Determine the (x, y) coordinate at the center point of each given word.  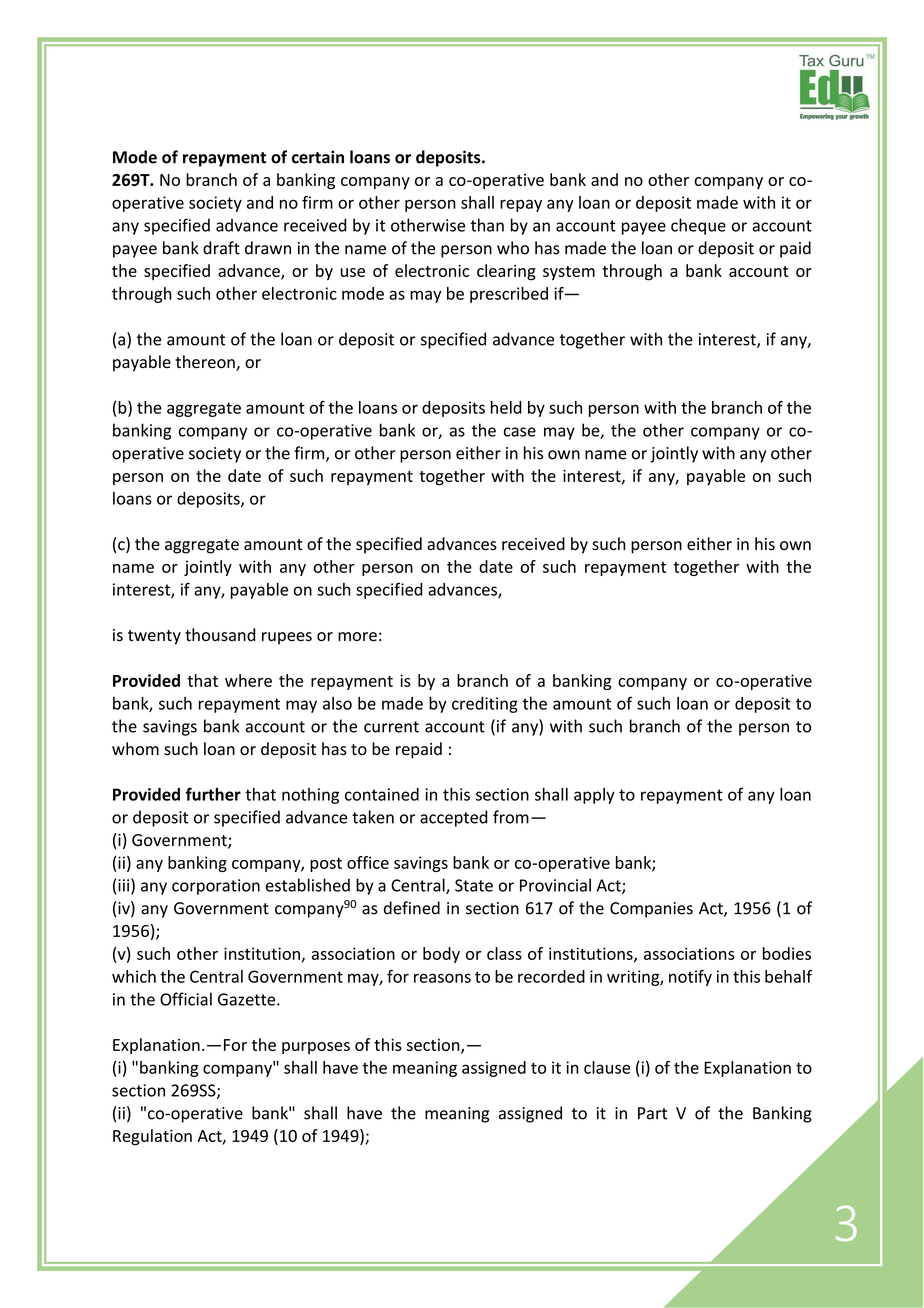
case (520, 432)
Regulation (152, 1137)
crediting (485, 705)
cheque (698, 226)
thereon (206, 363)
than (487, 225)
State (474, 885)
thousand (220, 635)
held (506, 407)
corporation (216, 887)
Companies (651, 910)
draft (221, 248)
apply (594, 796)
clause (607, 1067)
